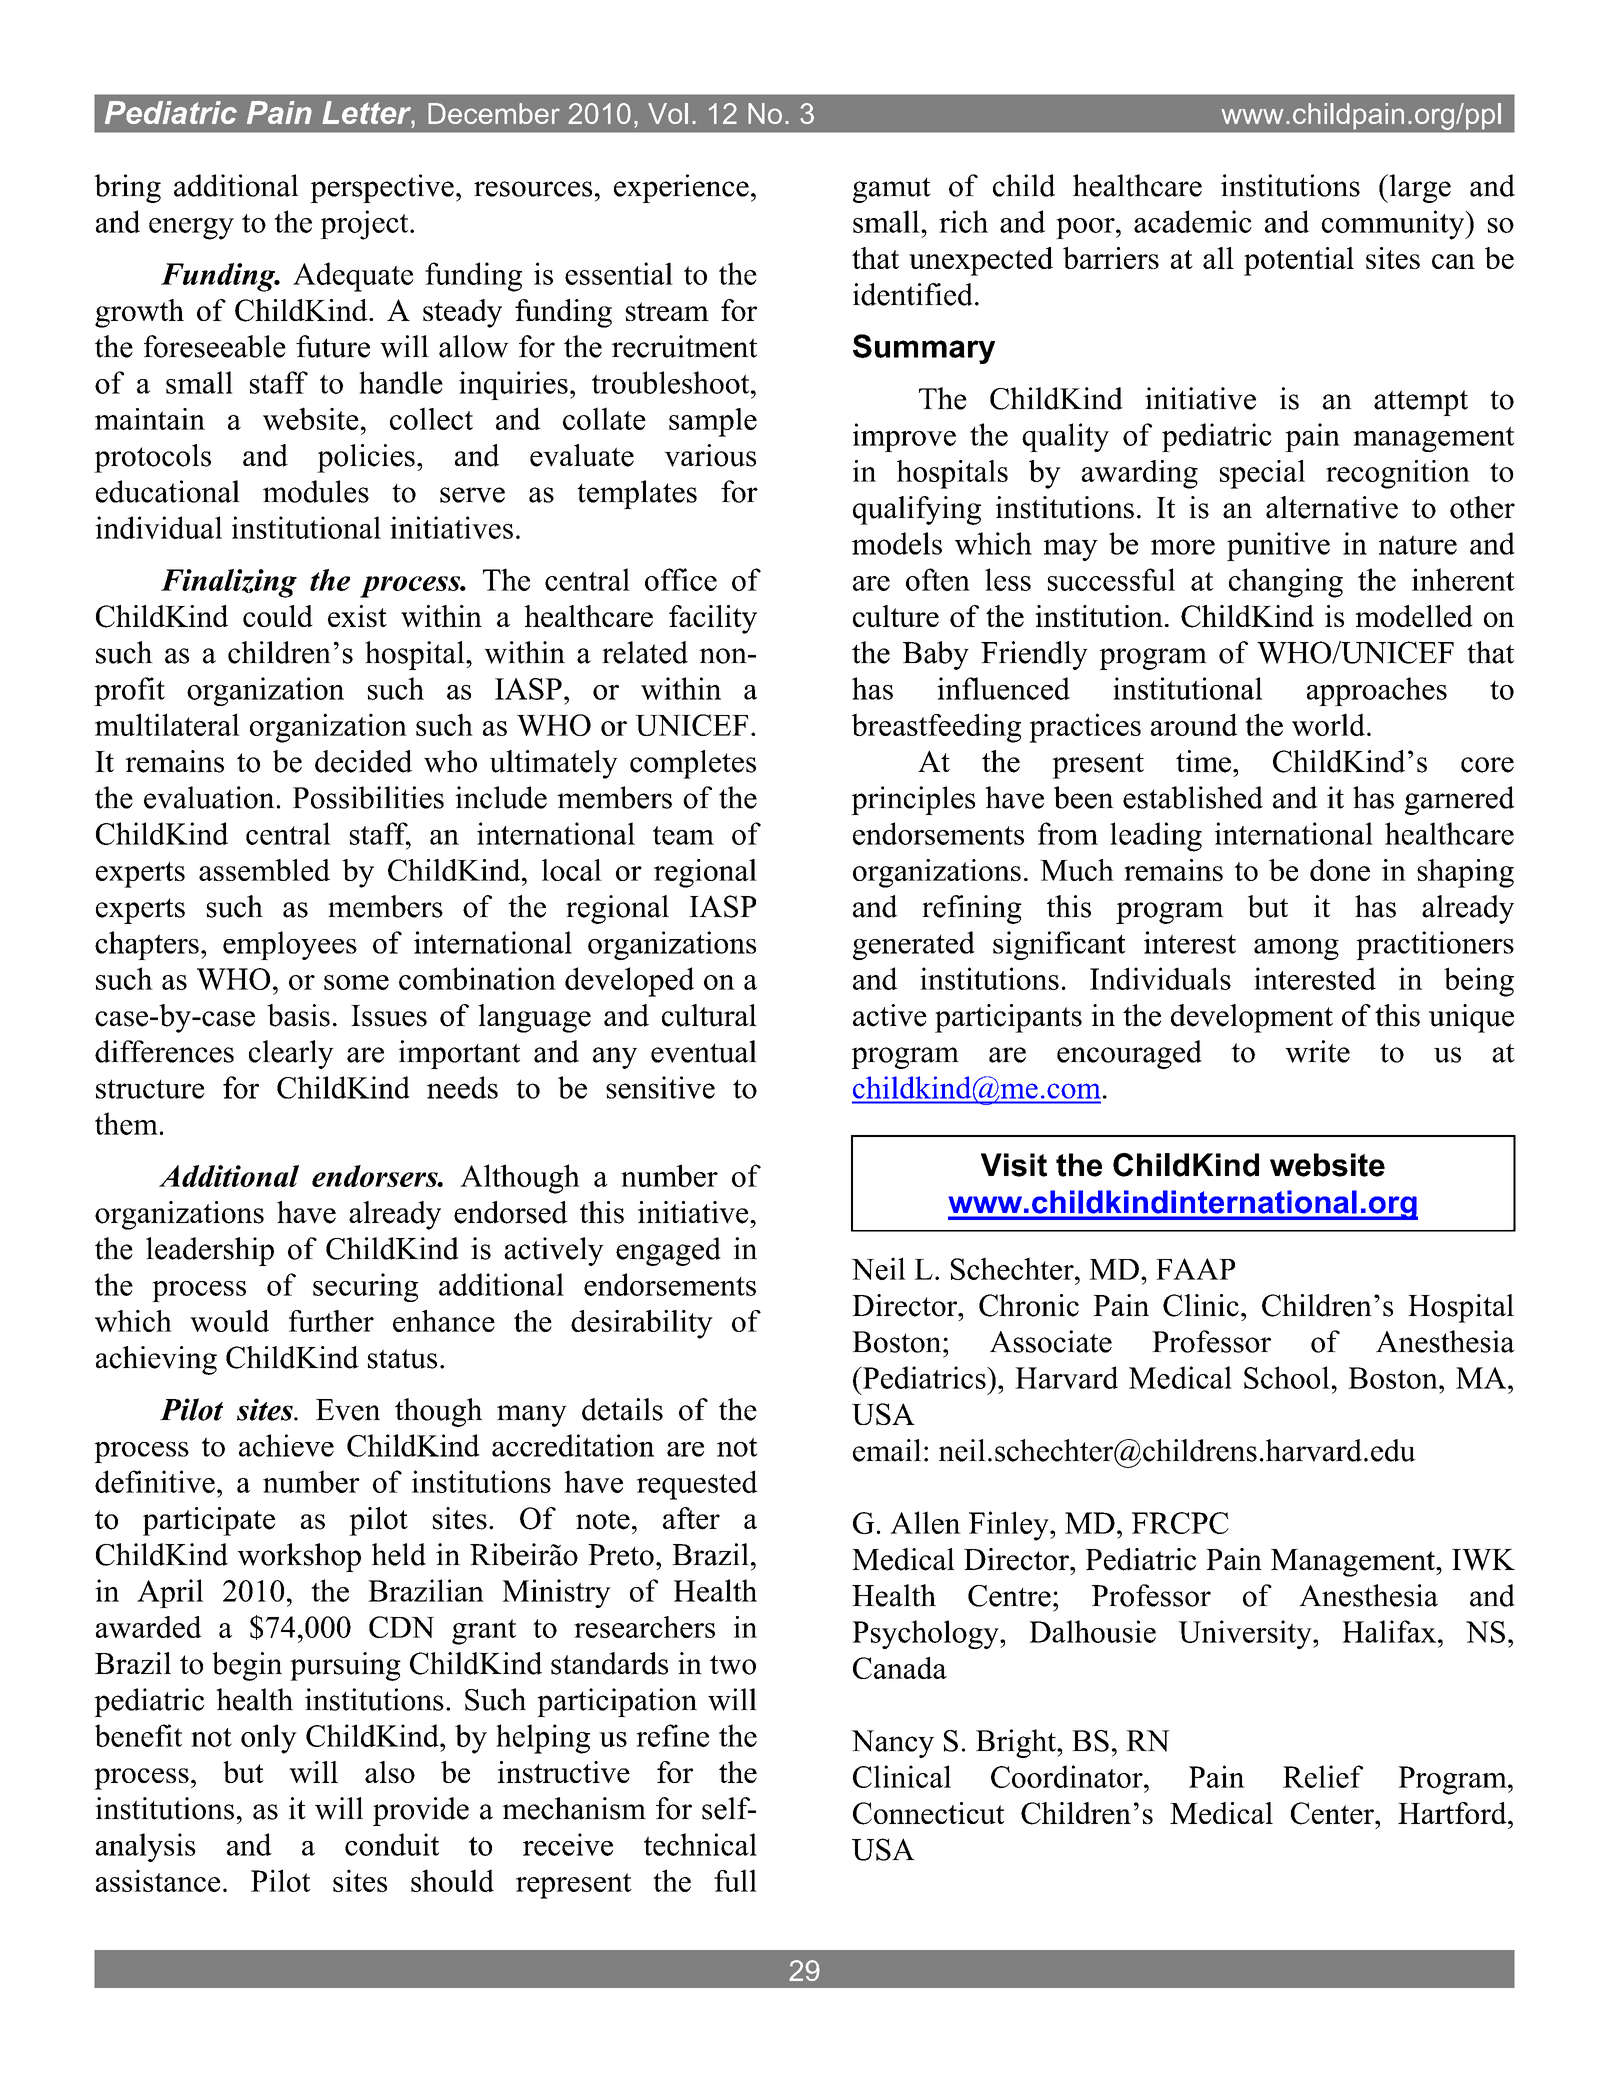  What do you see at coordinates (1419, 188) in the screenshot?
I see `large` at bounding box center [1419, 188].
